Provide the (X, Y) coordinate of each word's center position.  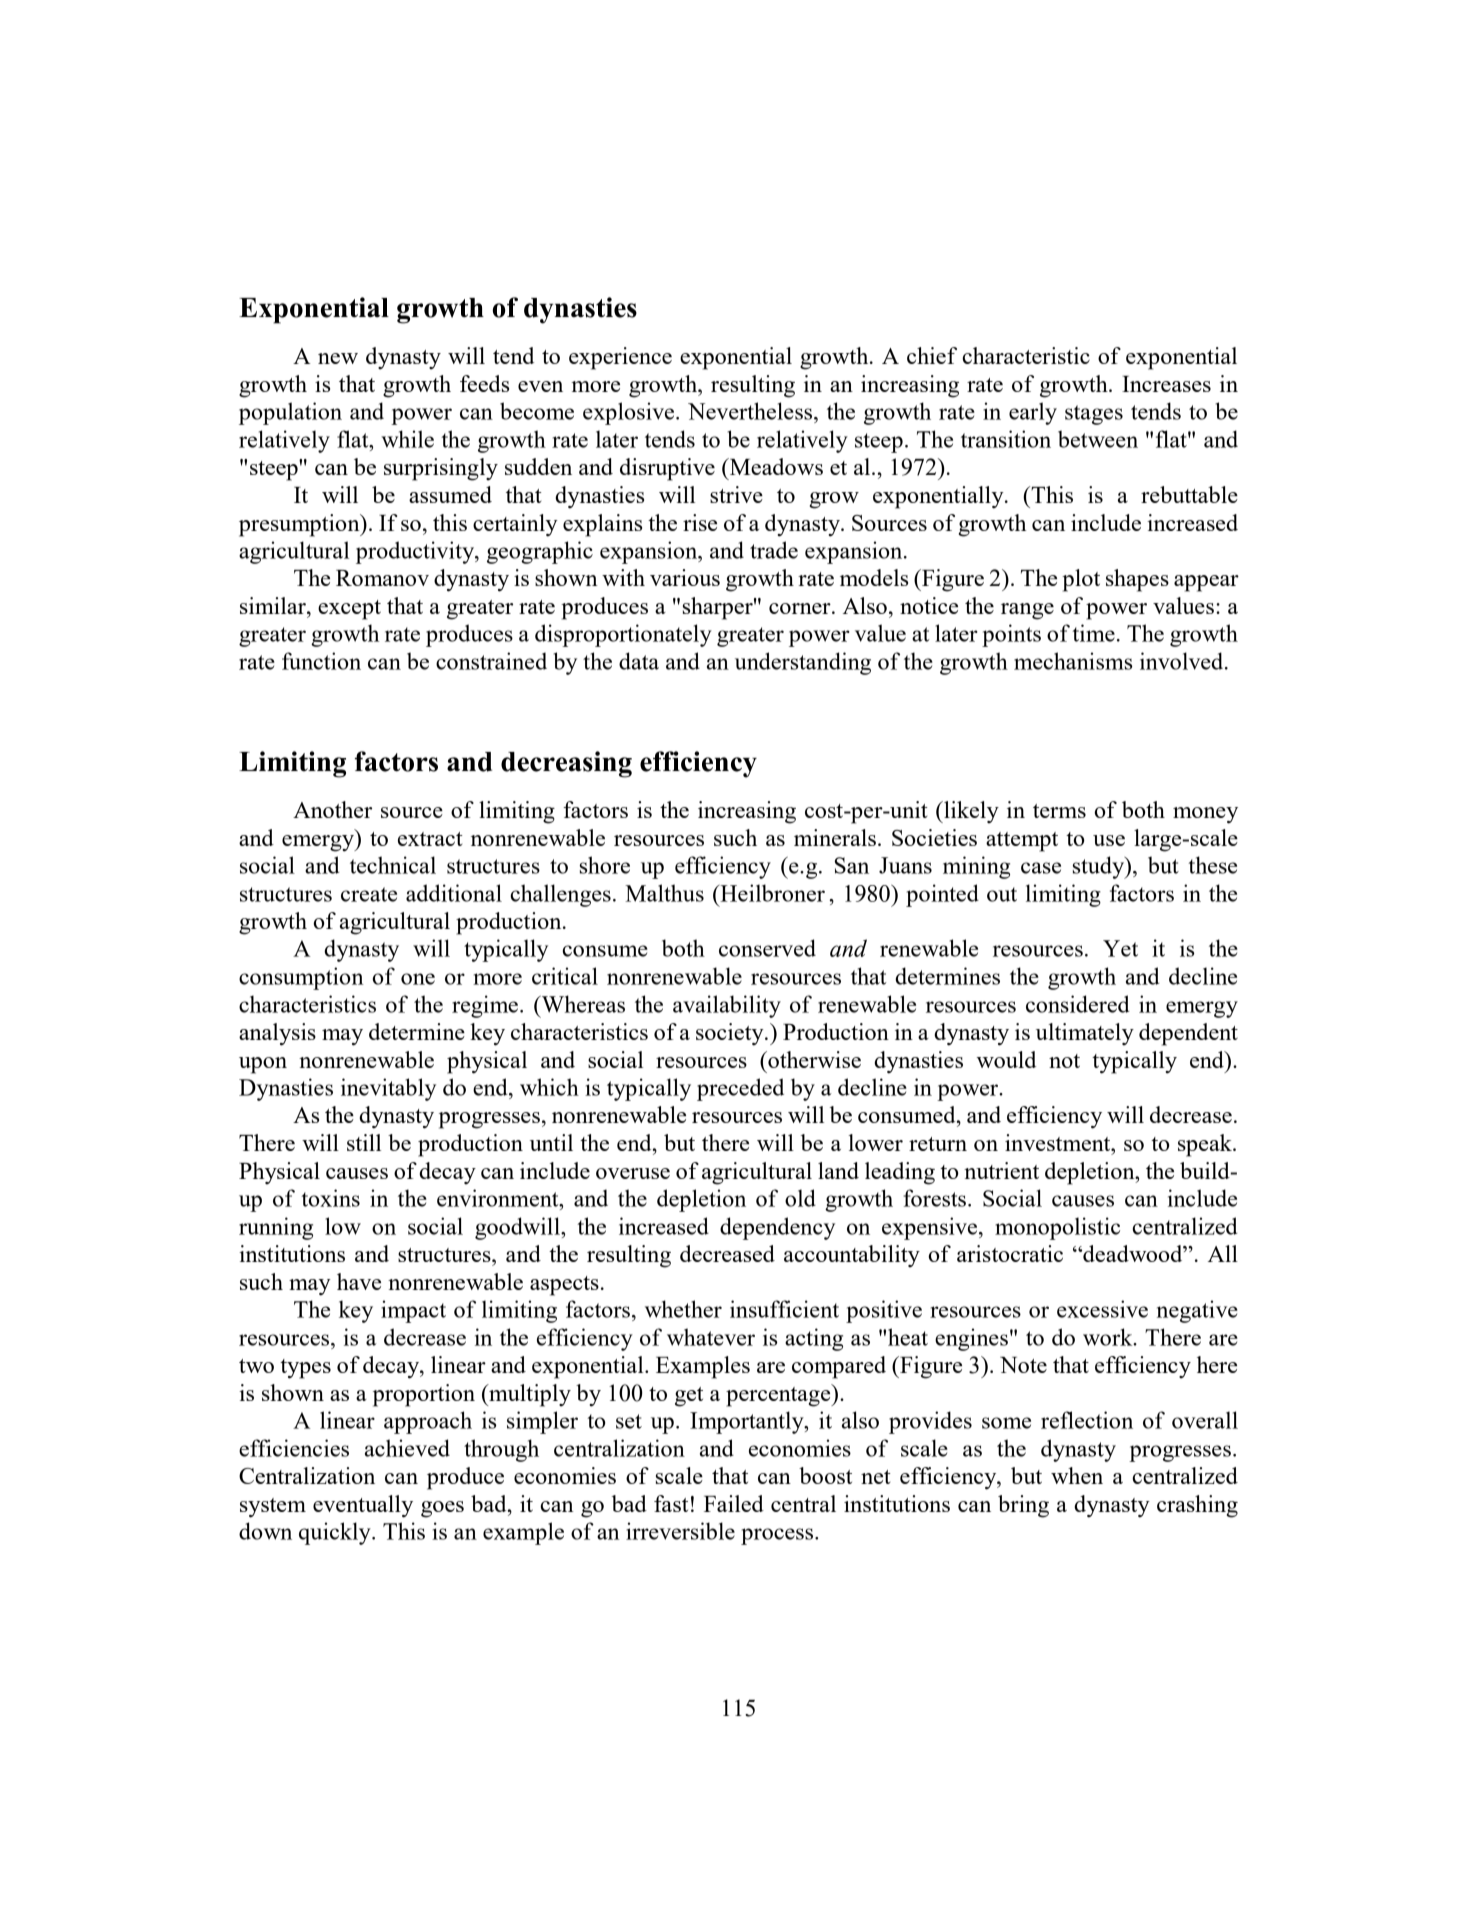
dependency (777, 1228)
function (321, 661)
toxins (330, 1198)
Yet (1120, 948)
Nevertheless (751, 411)
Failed (734, 1503)
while (407, 439)
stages (1094, 415)
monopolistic (1057, 1228)
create (369, 894)
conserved (767, 948)
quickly (336, 1533)
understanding (803, 663)
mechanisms (1073, 661)
